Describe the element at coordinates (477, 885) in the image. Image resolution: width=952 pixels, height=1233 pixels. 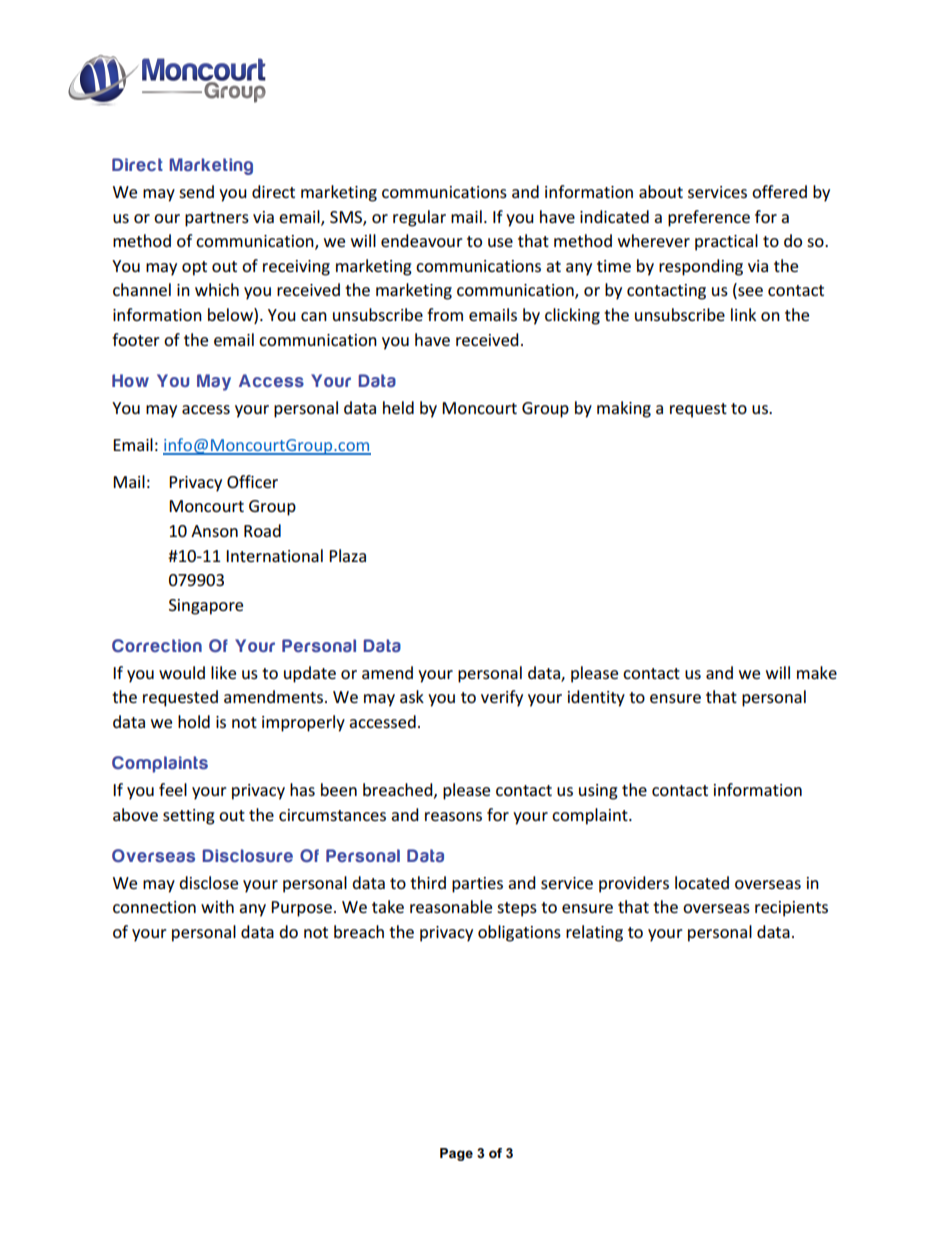
I see `parties` at that location.
